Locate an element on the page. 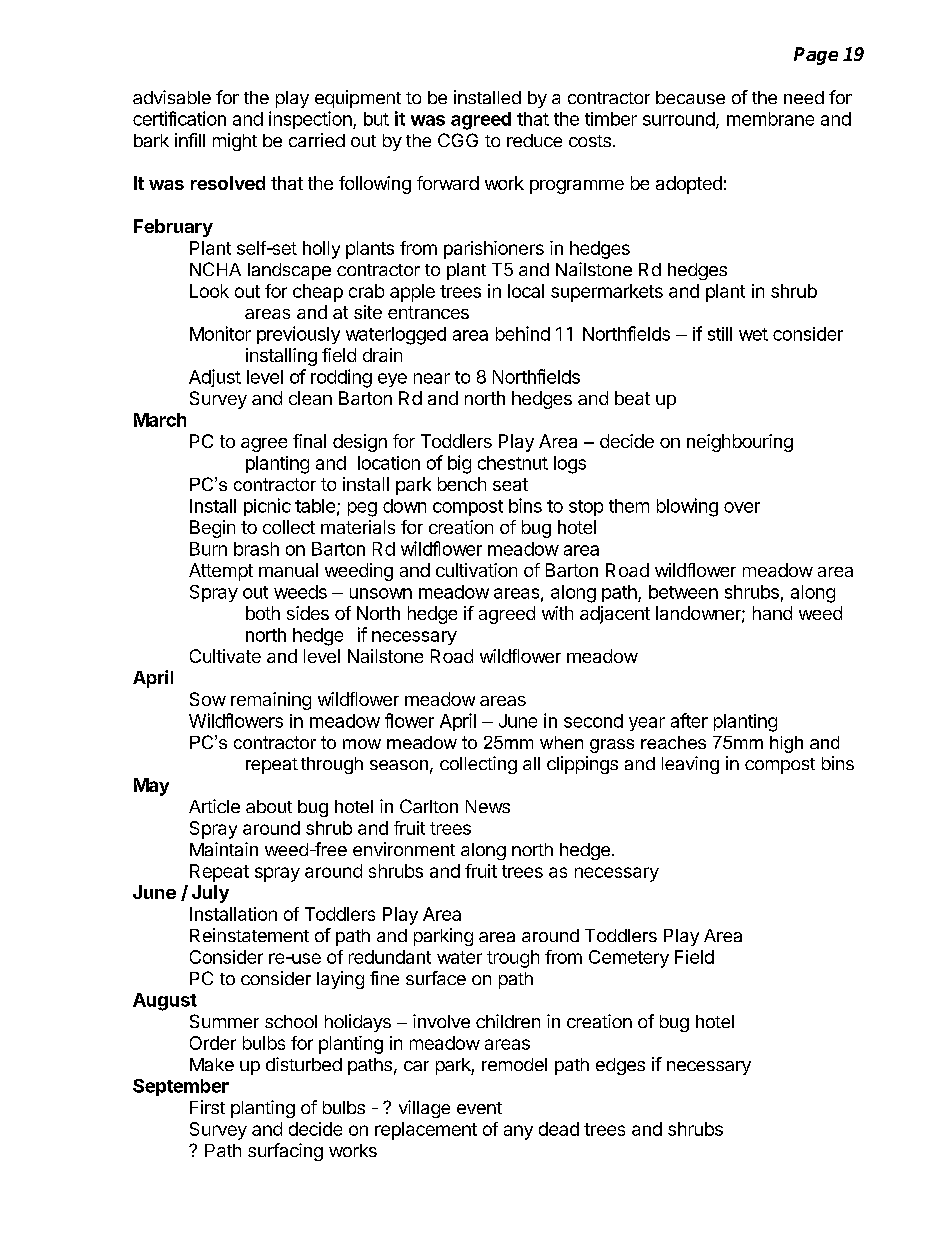  both is located at coordinates (263, 613).
